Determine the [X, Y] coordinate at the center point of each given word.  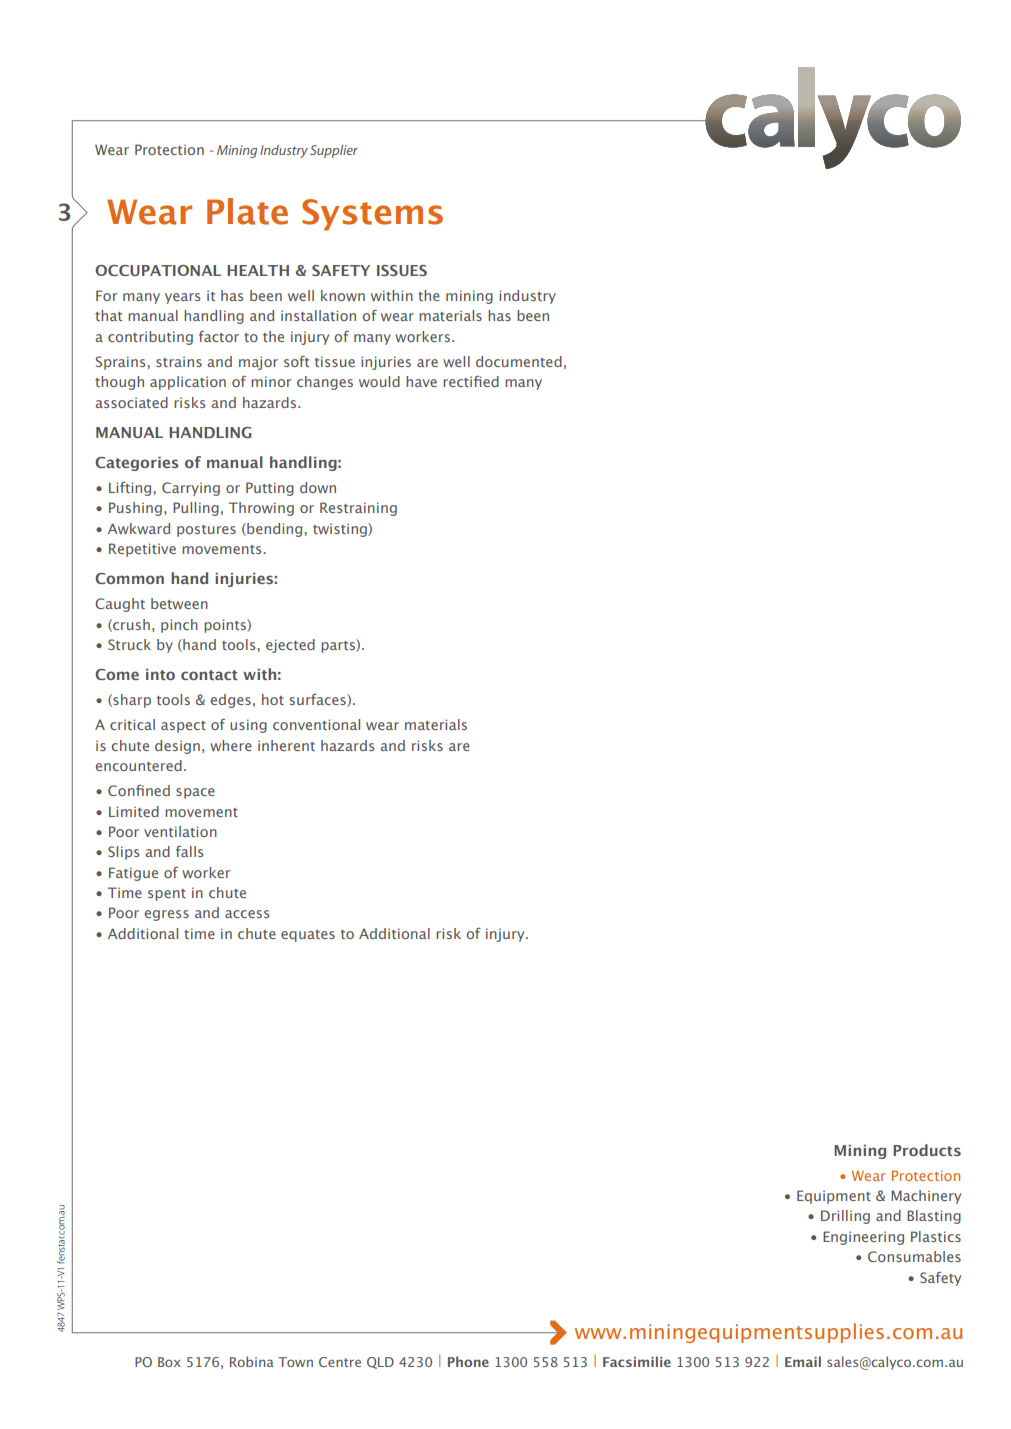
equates [308, 936]
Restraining [358, 509]
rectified [471, 381]
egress [167, 915]
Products [927, 1150]
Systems [372, 215]
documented [519, 361]
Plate [247, 211]
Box [169, 1362]
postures [206, 531]
